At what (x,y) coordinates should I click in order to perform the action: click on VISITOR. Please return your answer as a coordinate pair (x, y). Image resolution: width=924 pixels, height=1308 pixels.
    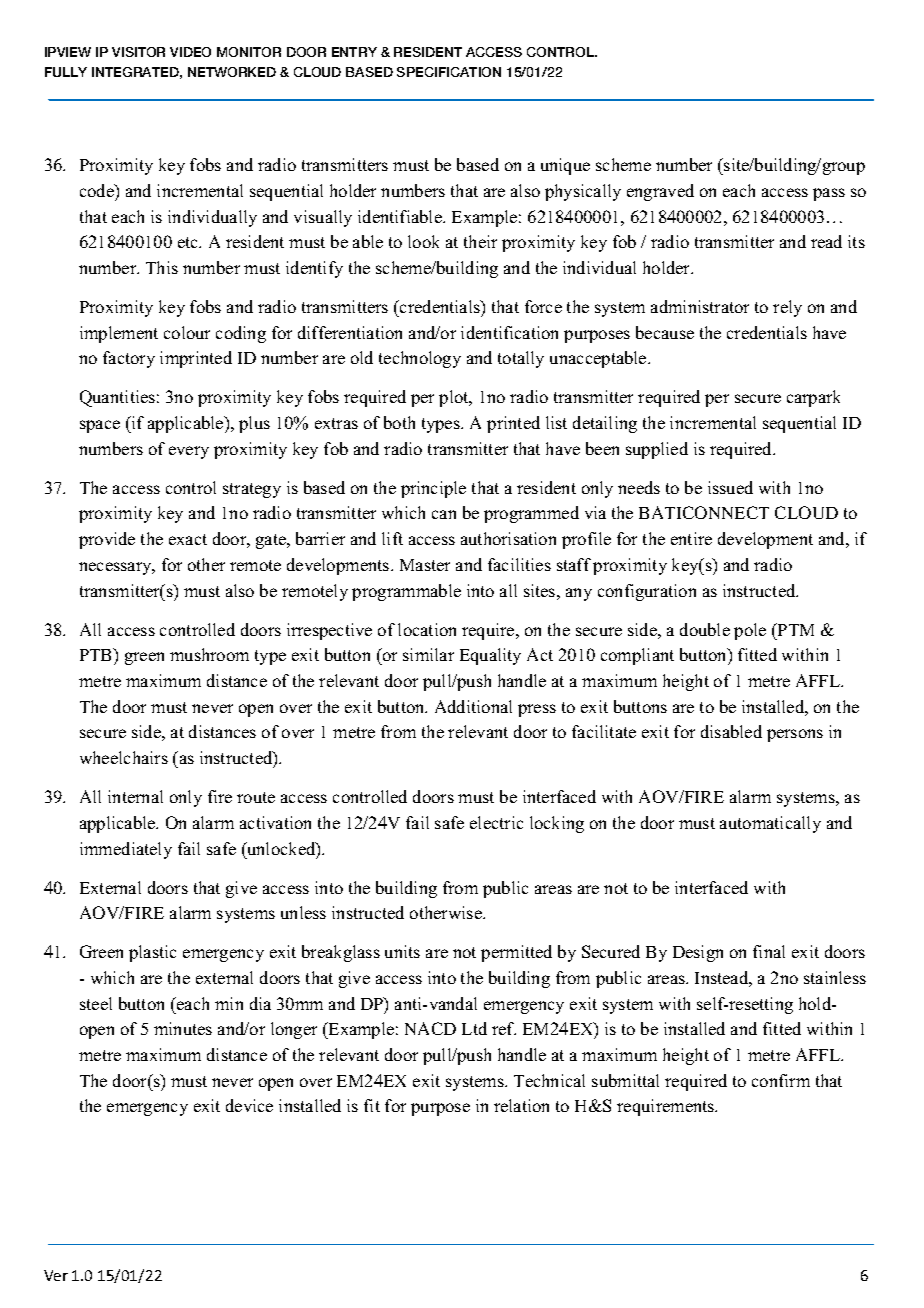
    Looking at the image, I should click on (138, 52).
